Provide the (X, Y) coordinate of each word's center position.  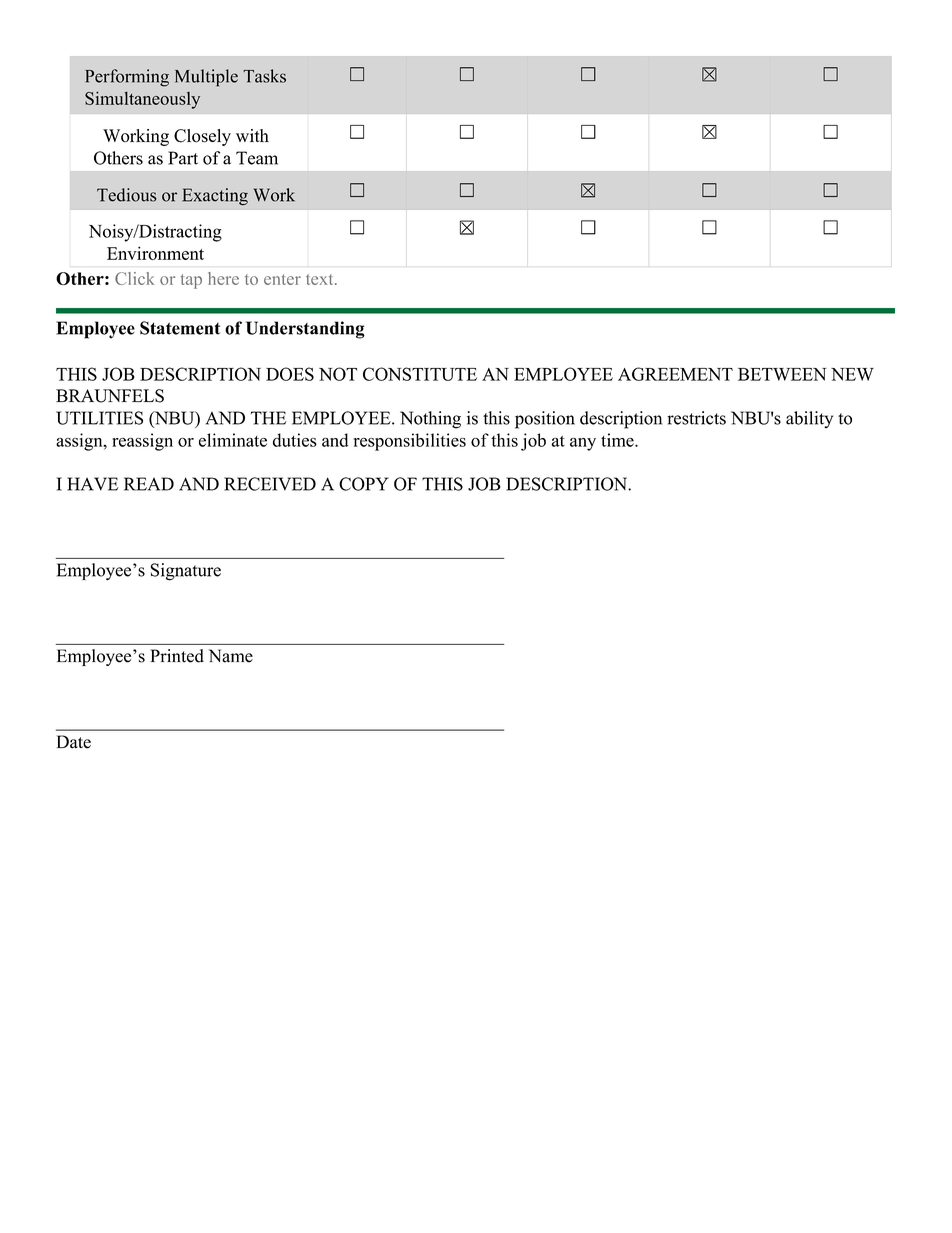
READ (149, 484)
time (618, 440)
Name (231, 656)
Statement (180, 328)
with (252, 135)
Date (74, 742)
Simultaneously (142, 100)
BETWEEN (782, 374)
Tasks (264, 76)
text (321, 279)
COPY (364, 484)
